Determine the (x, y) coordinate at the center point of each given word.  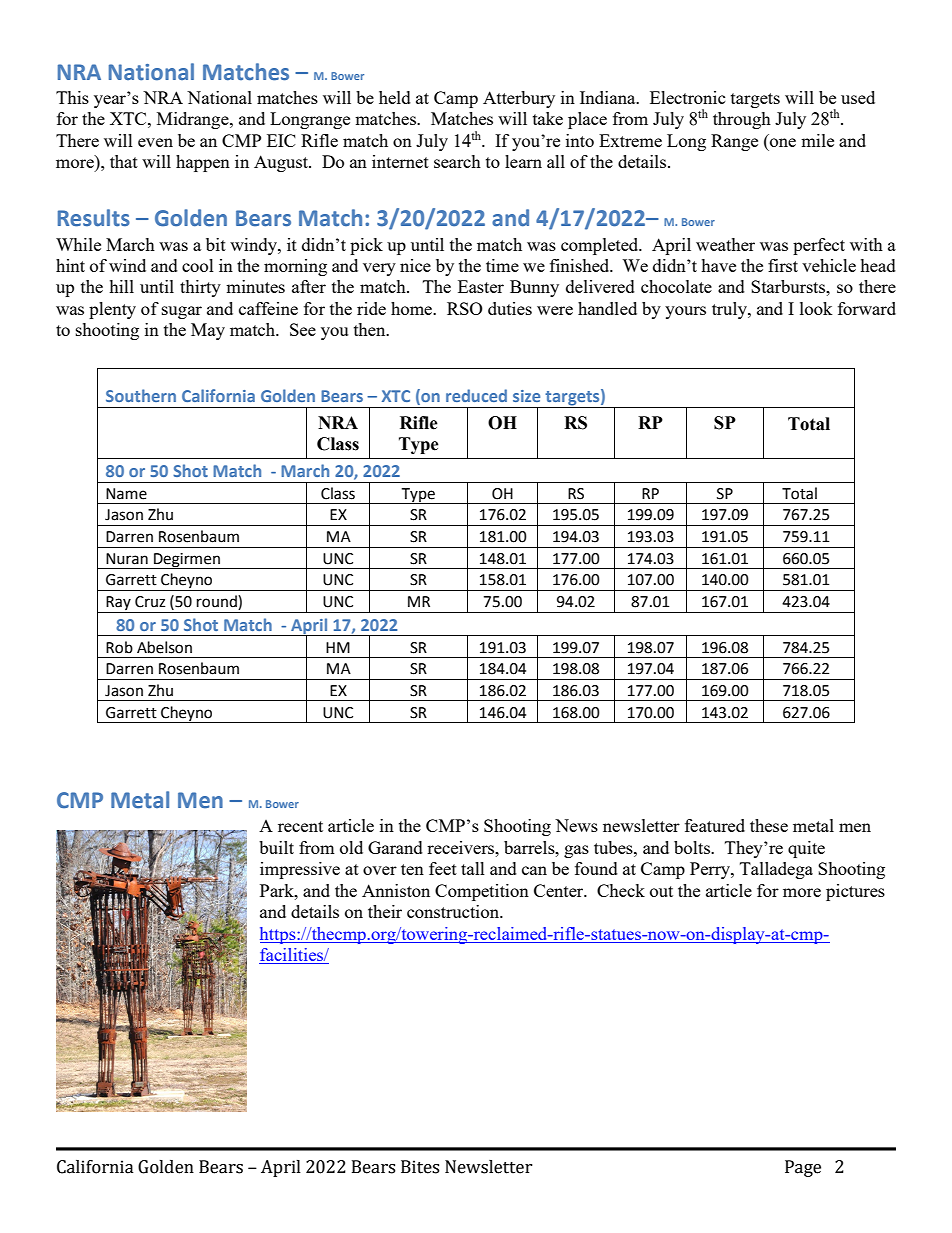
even (155, 142)
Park (278, 890)
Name (126, 494)
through (742, 120)
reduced (476, 395)
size (526, 396)
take (548, 118)
